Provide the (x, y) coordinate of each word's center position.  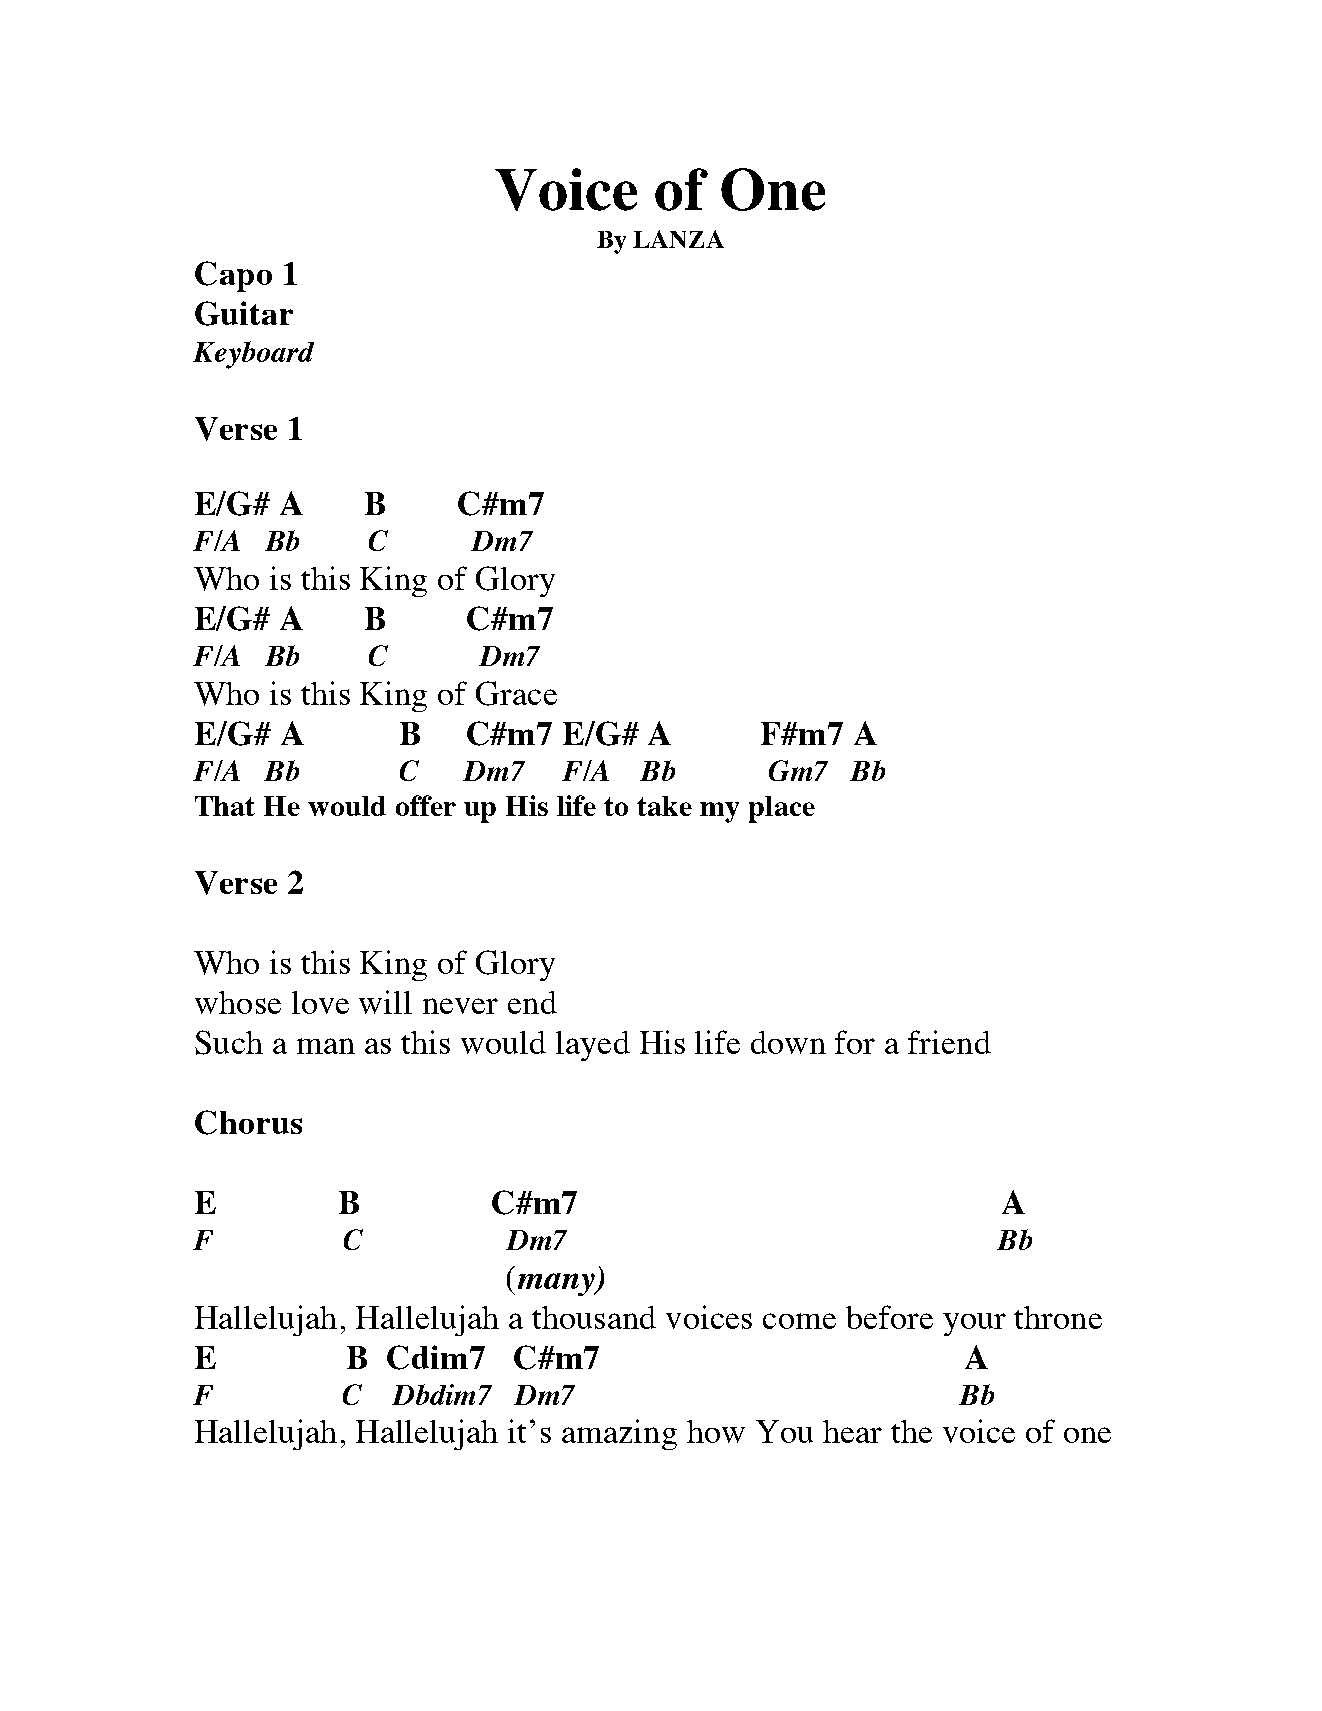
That (225, 806)
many (557, 1284)
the (911, 1431)
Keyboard (253, 355)
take (664, 806)
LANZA (678, 239)
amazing (619, 1434)
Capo (233, 276)
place (782, 809)
